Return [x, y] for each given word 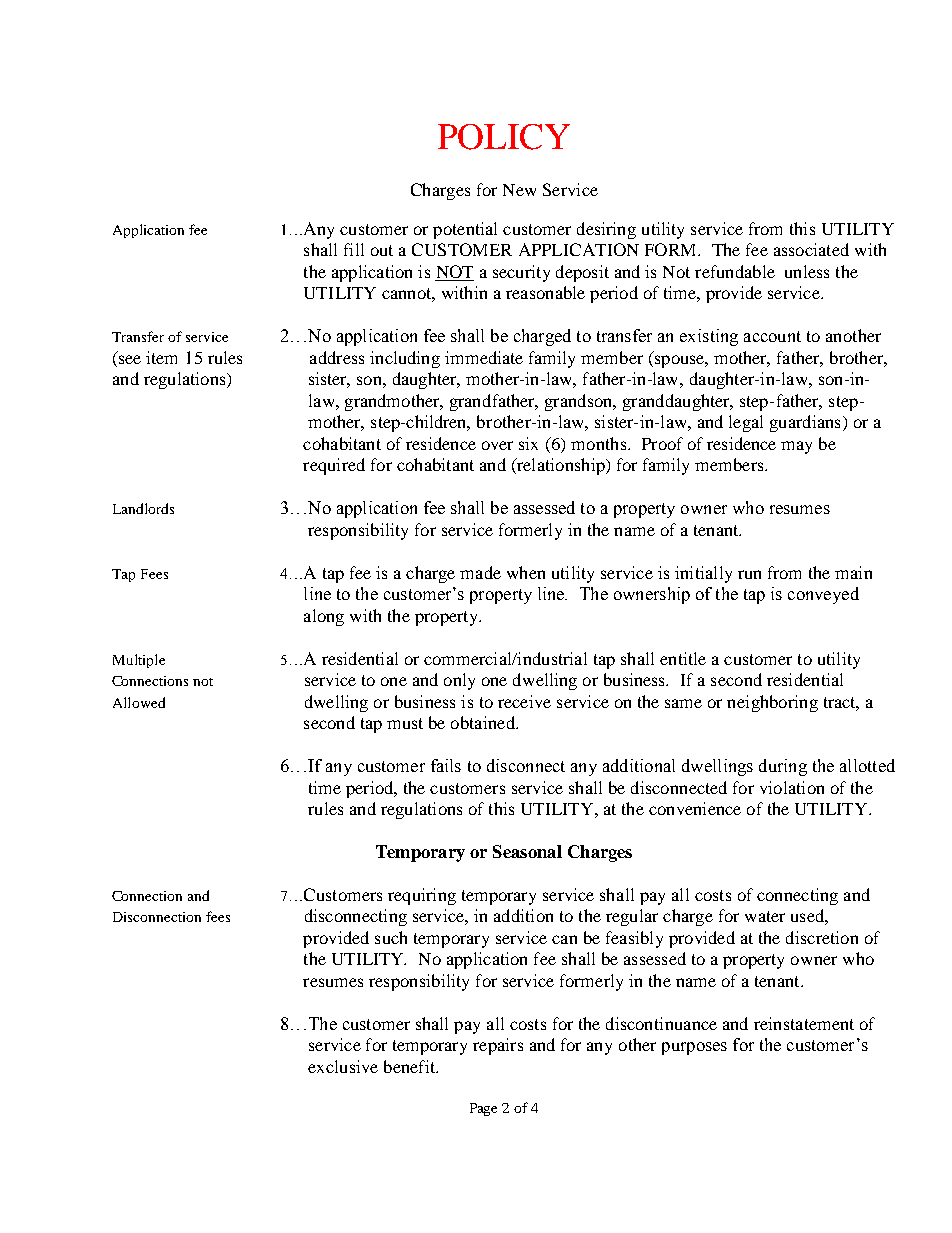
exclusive [343, 1066]
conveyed [823, 595]
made [480, 572]
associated [811, 249]
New [519, 190]
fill [354, 249]
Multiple [139, 661]
